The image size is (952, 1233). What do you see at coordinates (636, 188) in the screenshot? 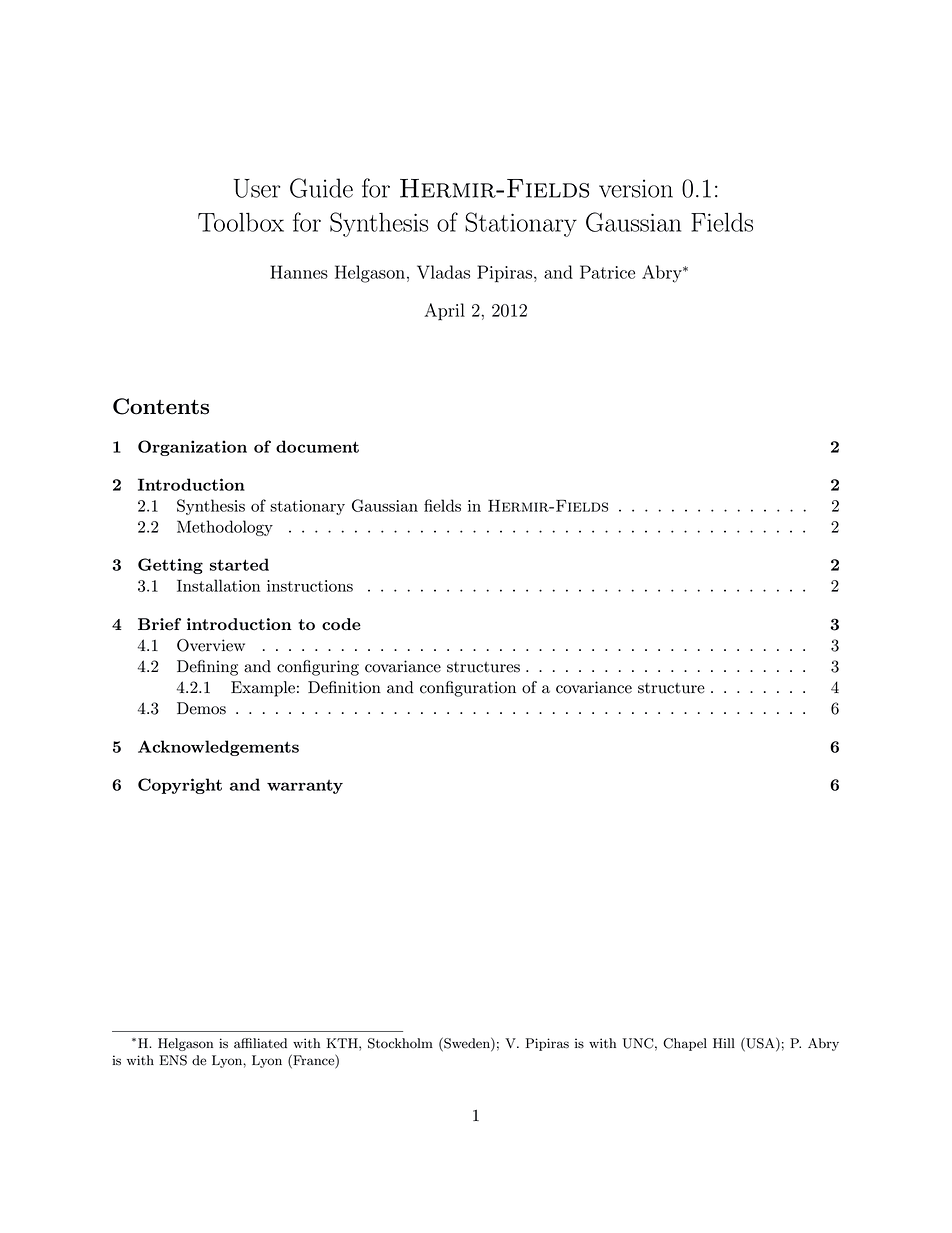
I see `version` at bounding box center [636, 188].
